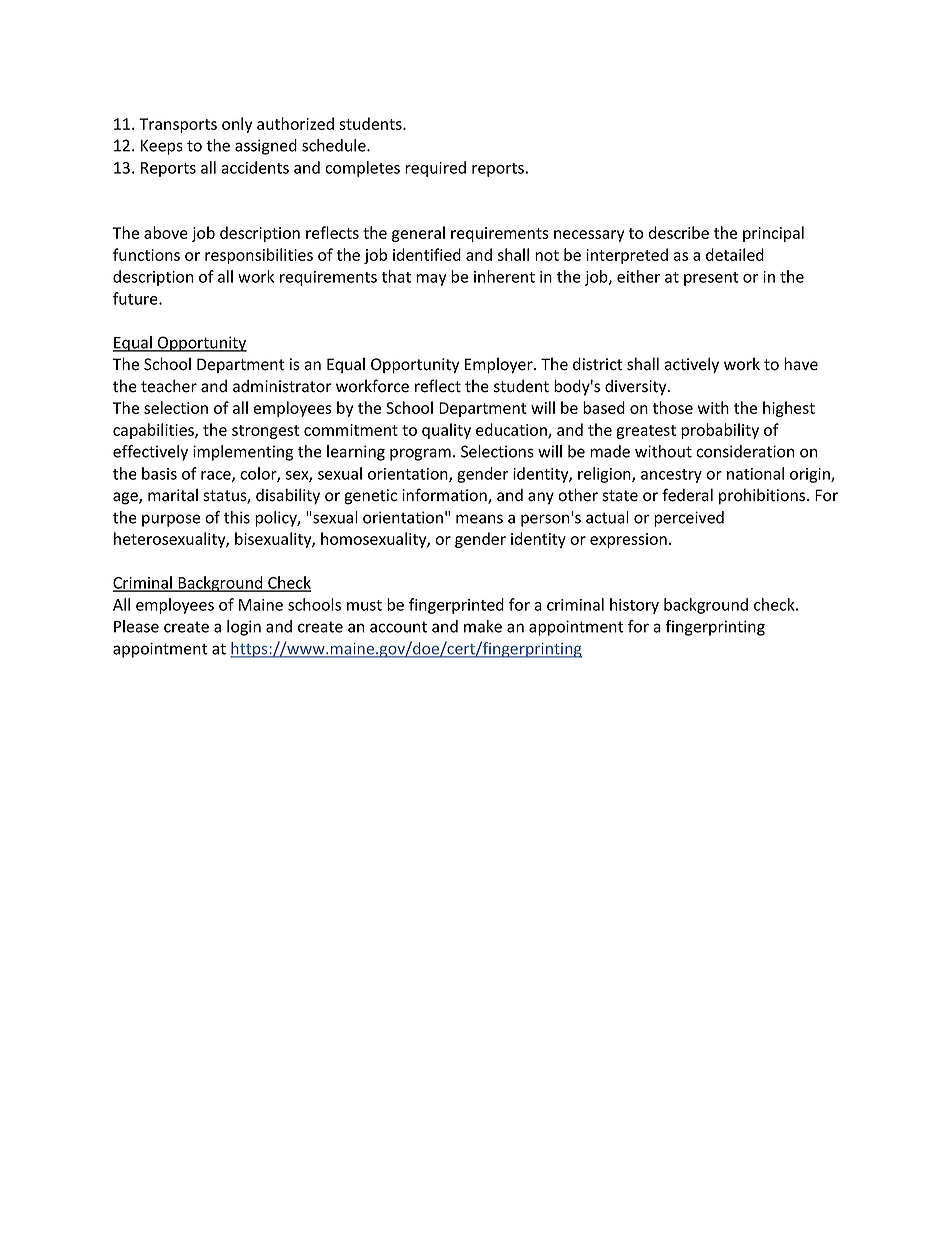  What do you see at coordinates (435, 169) in the screenshot?
I see `required` at bounding box center [435, 169].
